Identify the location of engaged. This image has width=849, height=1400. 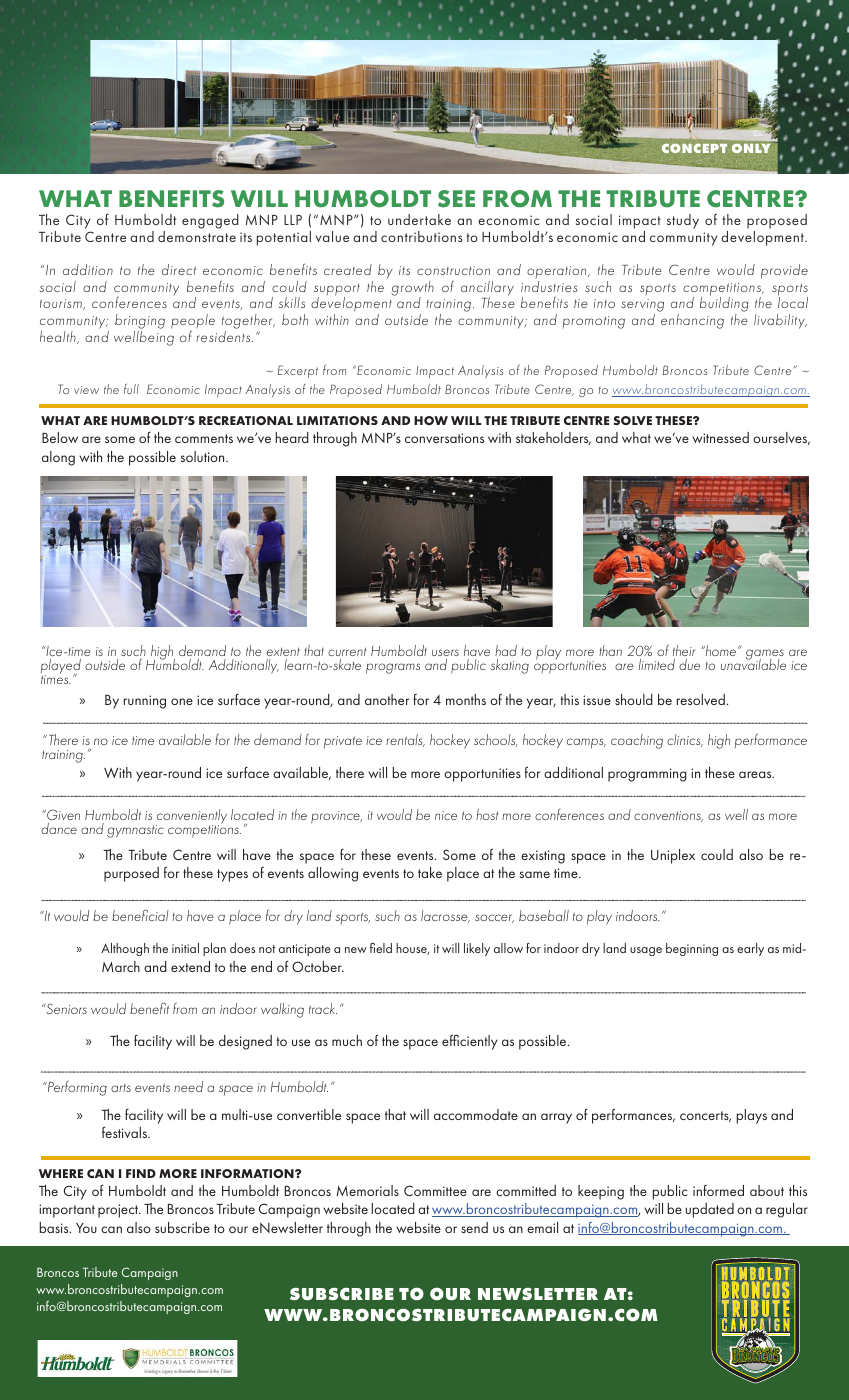
(210, 221).
